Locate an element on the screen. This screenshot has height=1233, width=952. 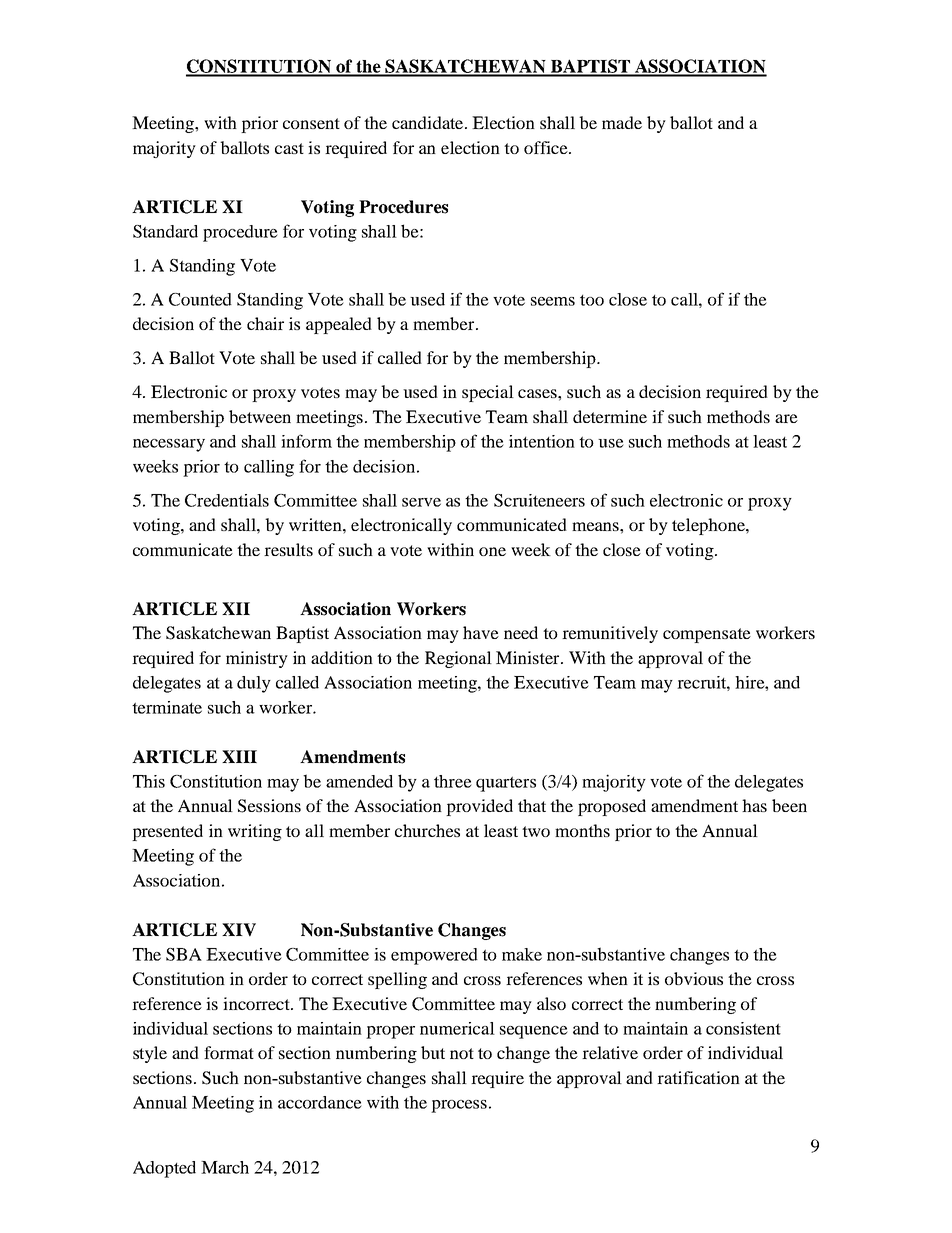
serve is located at coordinates (421, 502).
